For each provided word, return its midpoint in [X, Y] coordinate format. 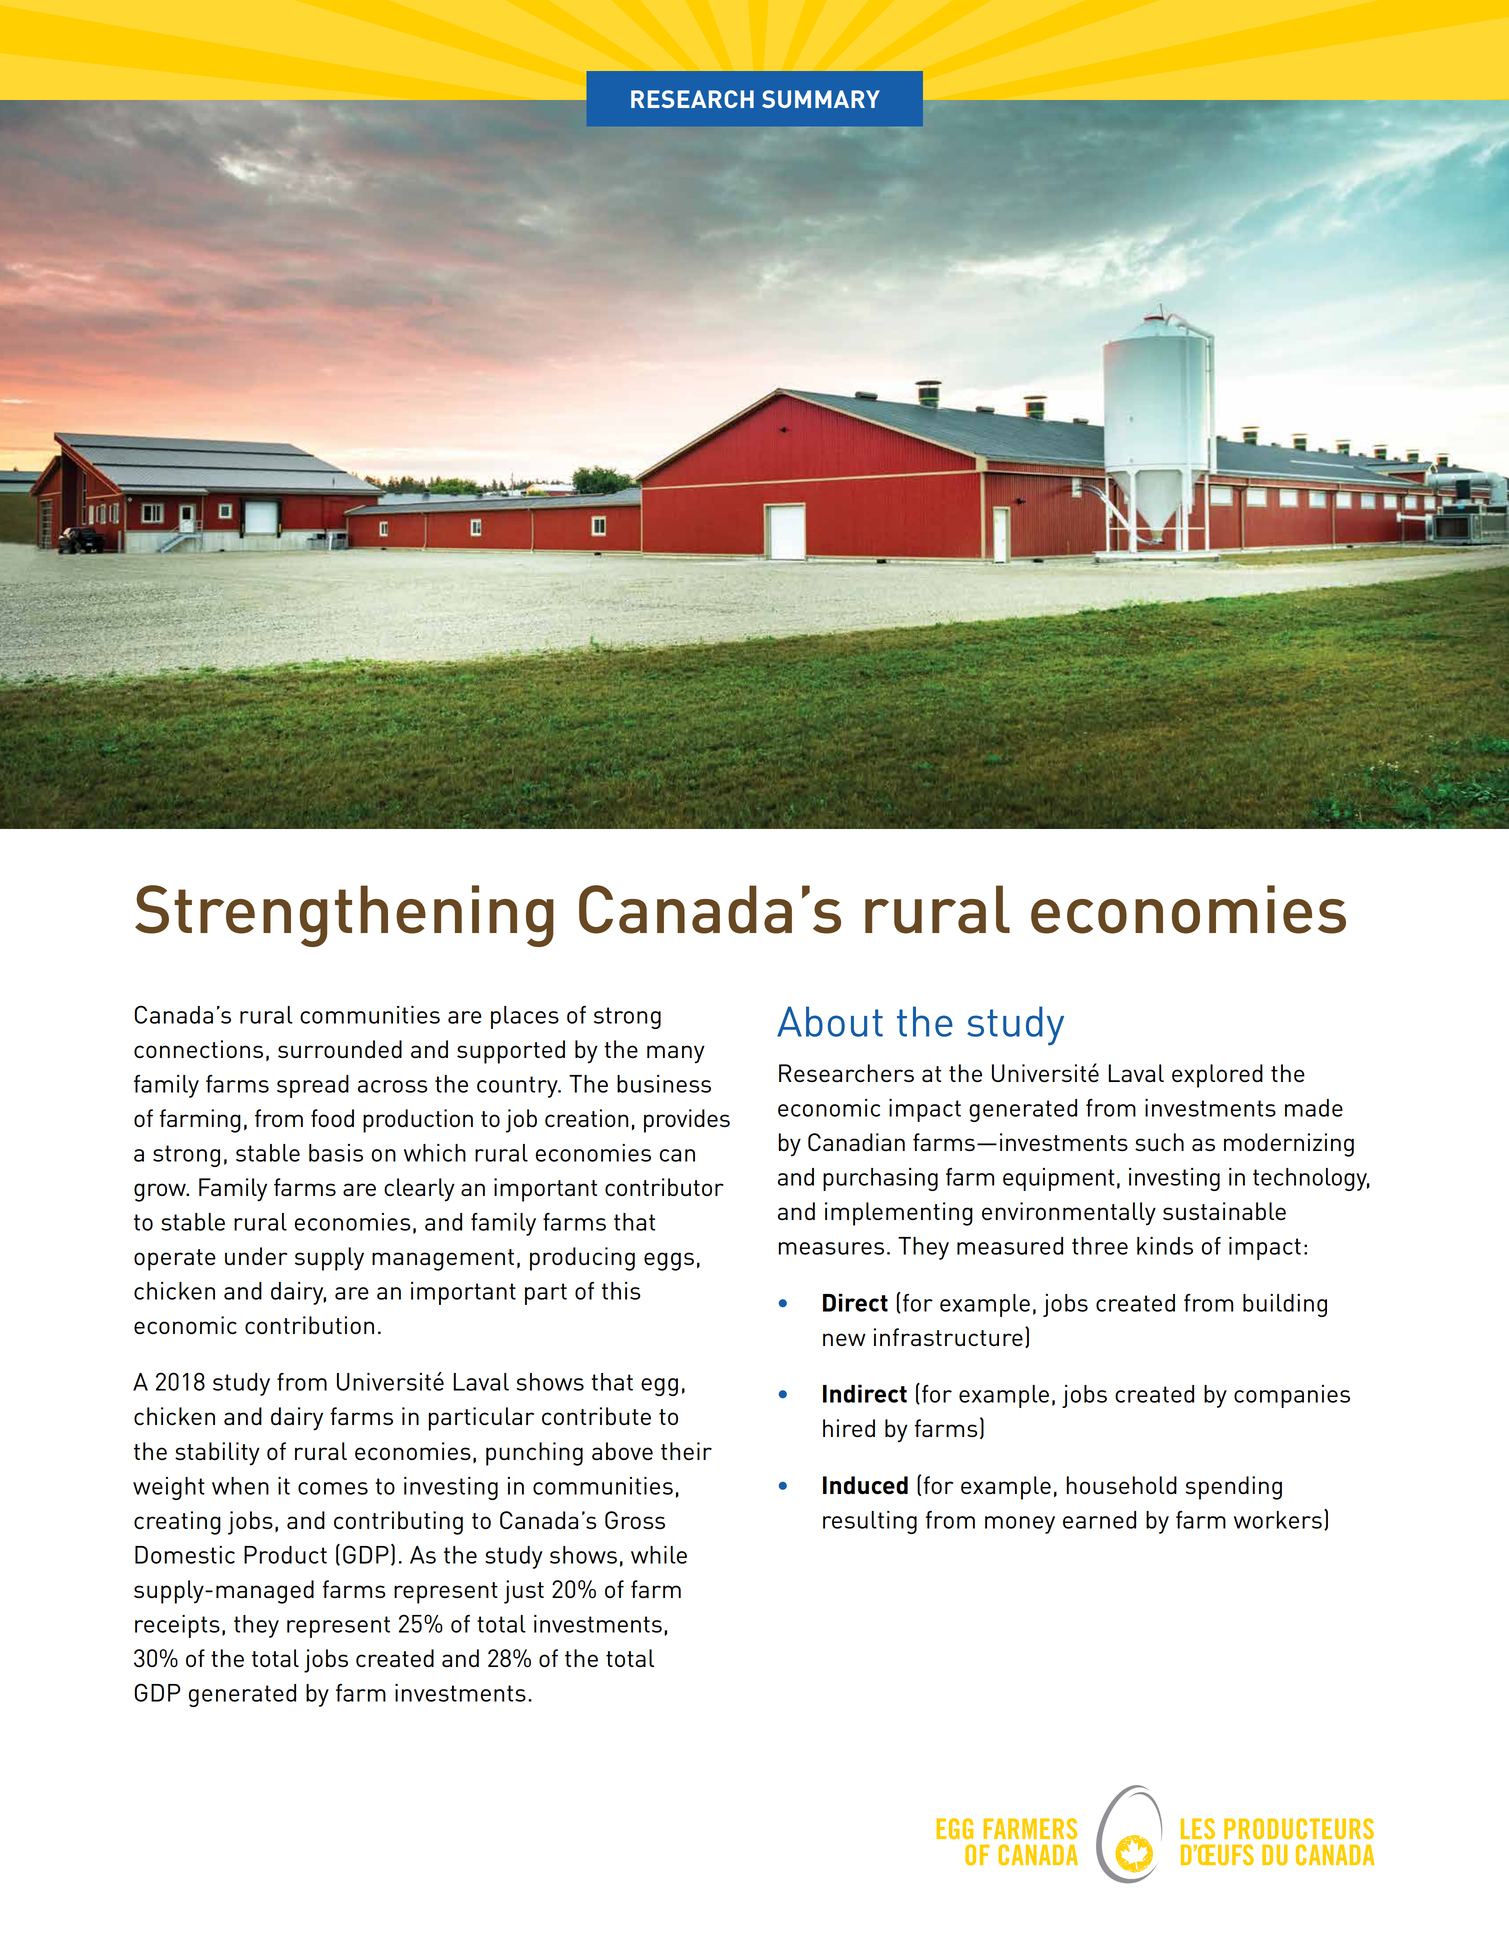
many [676, 1054]
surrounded [340, 1049]
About [830, 1021]
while [659, 1555]
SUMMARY [821, 99]
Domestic [185, 1555]
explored [1217, 1076]
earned [1099, 1520]
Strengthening [344, 916]
